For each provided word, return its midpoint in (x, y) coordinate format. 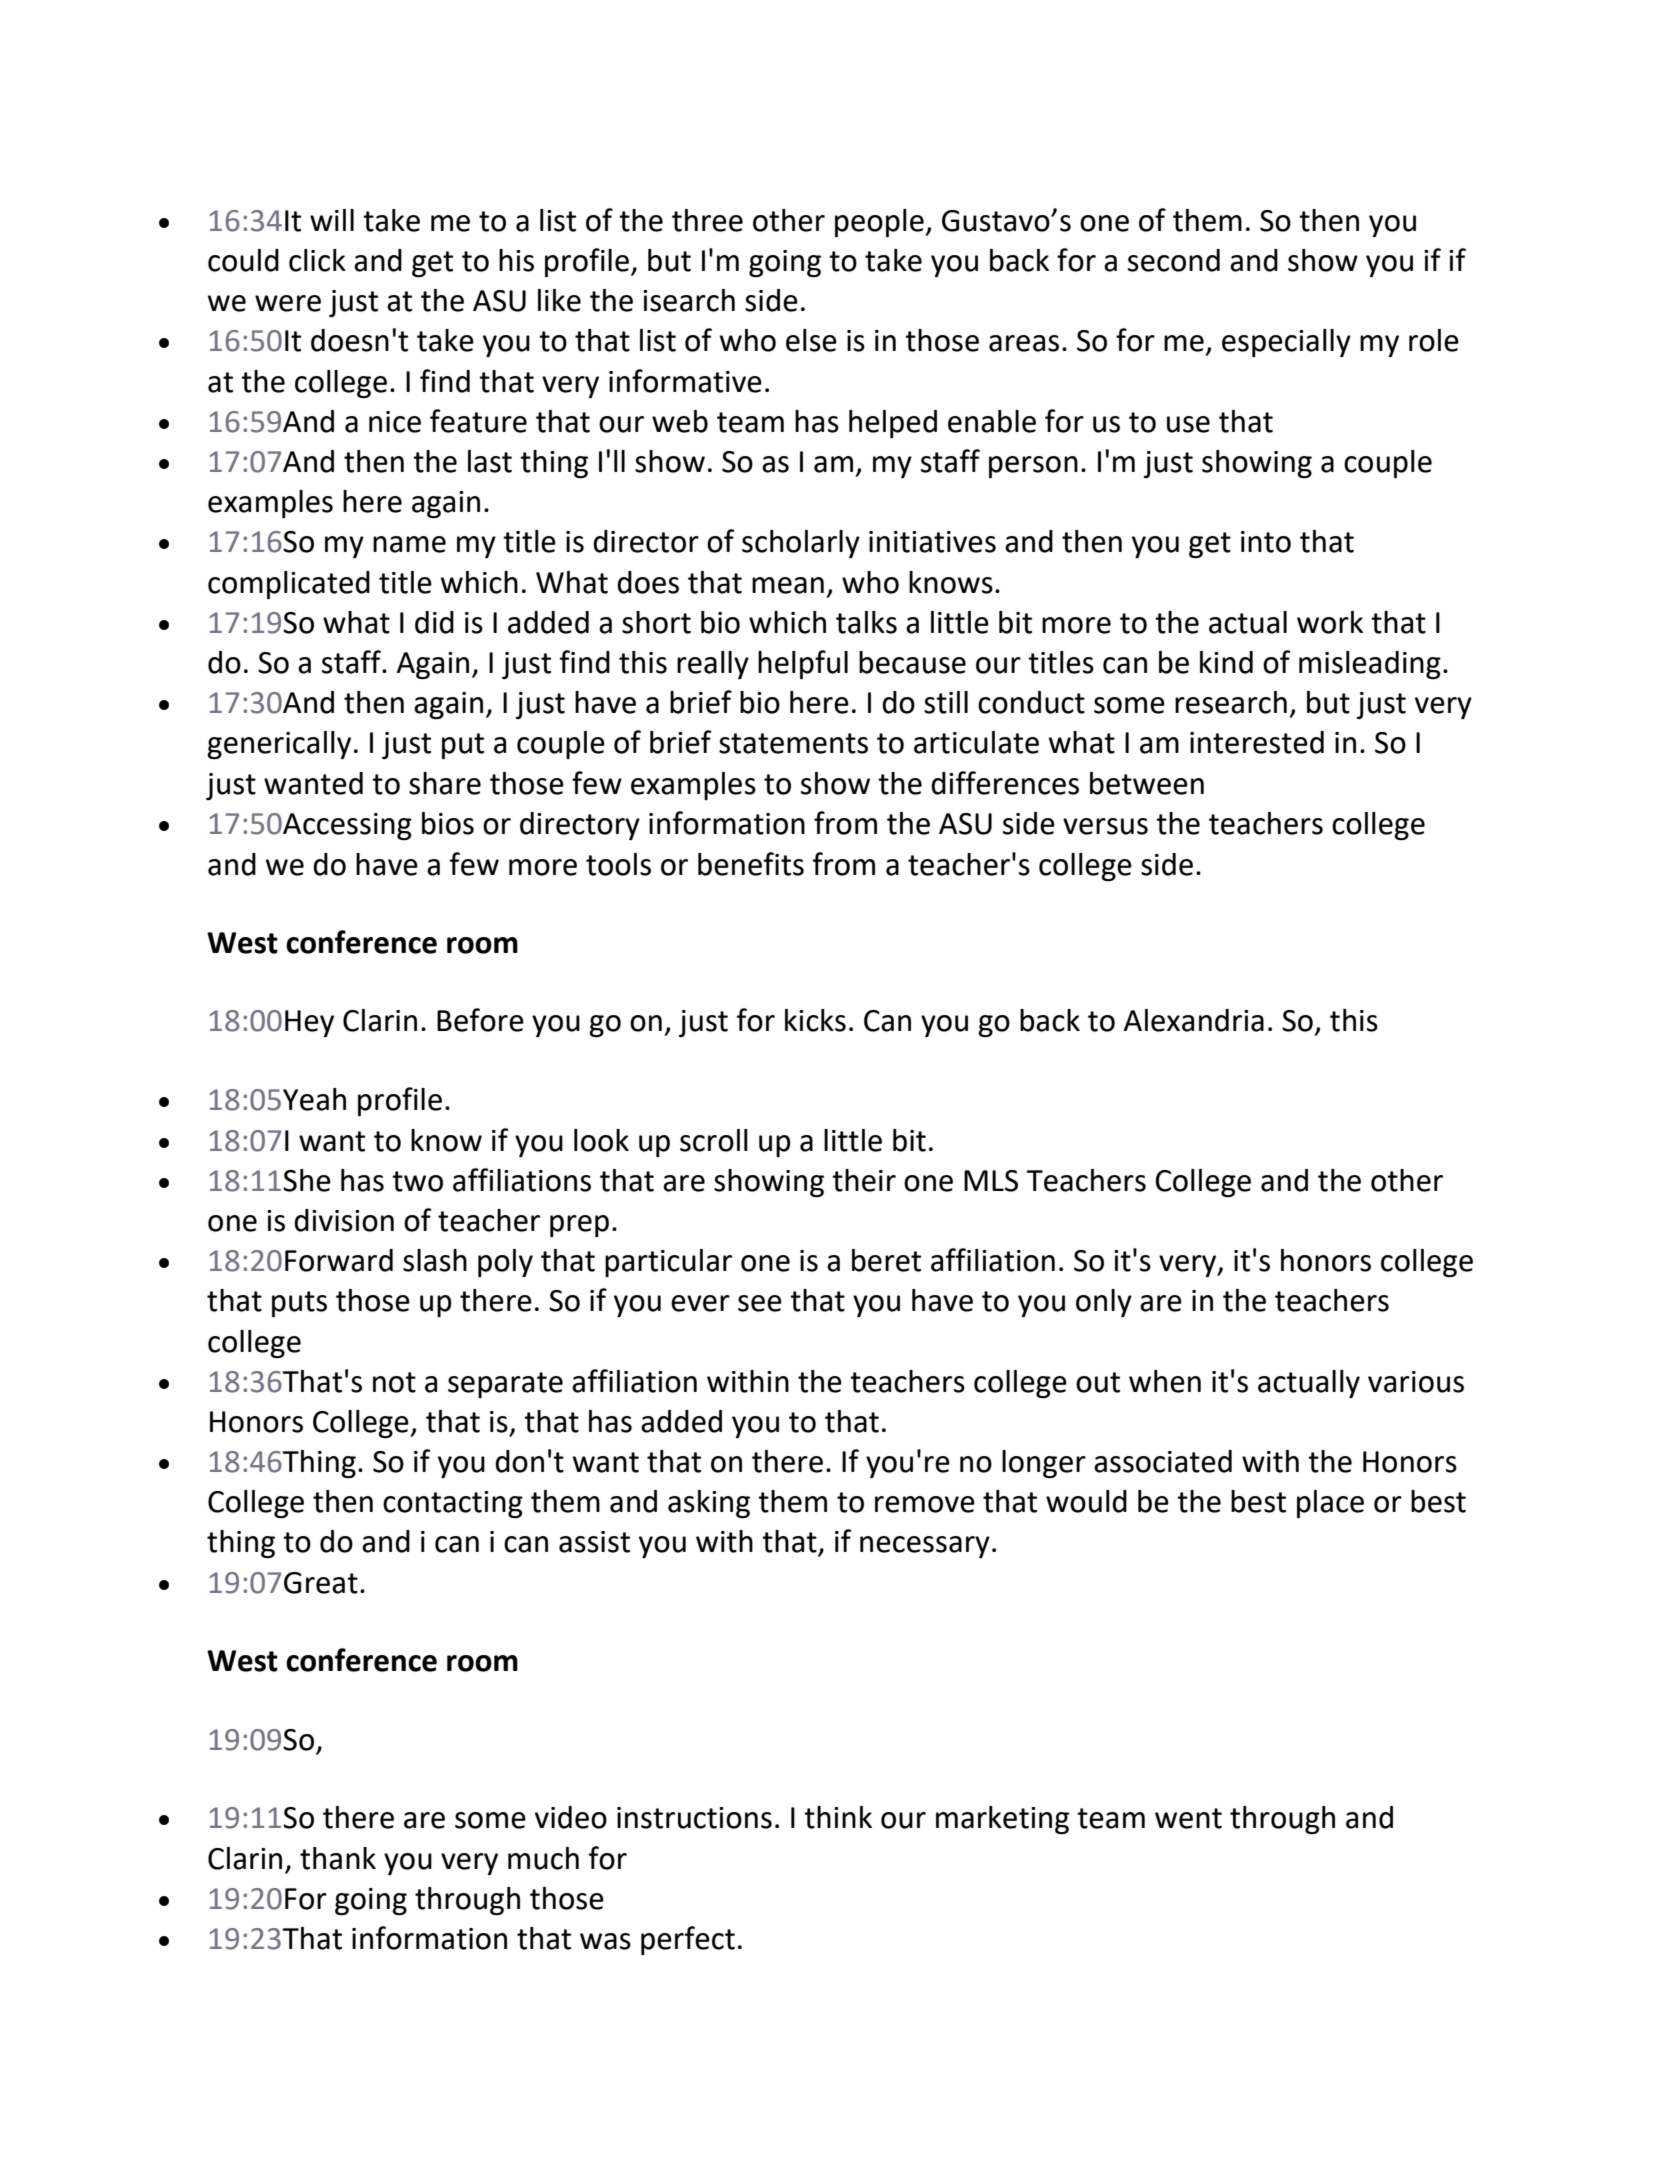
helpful (803, 664)
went (1188, 1818)
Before (480, 1020)
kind (1226, 662)
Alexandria (1194, 1020)
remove (925, 1504)
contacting (453, 1504)
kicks (815, 1020)
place (1330, 1504)
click (317, 260)
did (434, 622)
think (838, 1817)
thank (338, 1858)
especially (1286, 343)
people (880, 223)
